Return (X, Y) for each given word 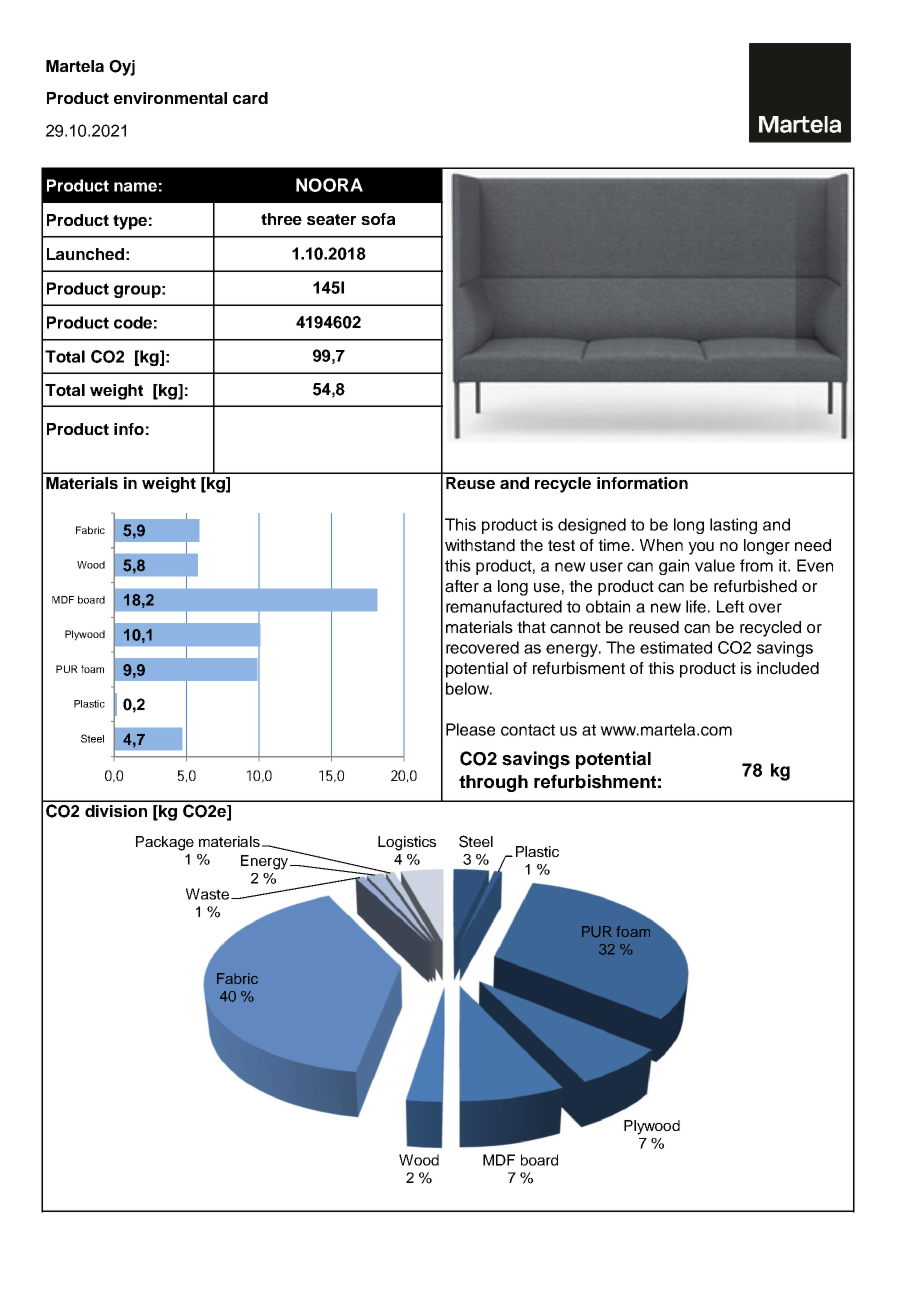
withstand (480, 545)
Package (165, 843)
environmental (170, 98)
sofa (378, 219)
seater (331, 219)
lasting (733, 526)
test (561, 546)
